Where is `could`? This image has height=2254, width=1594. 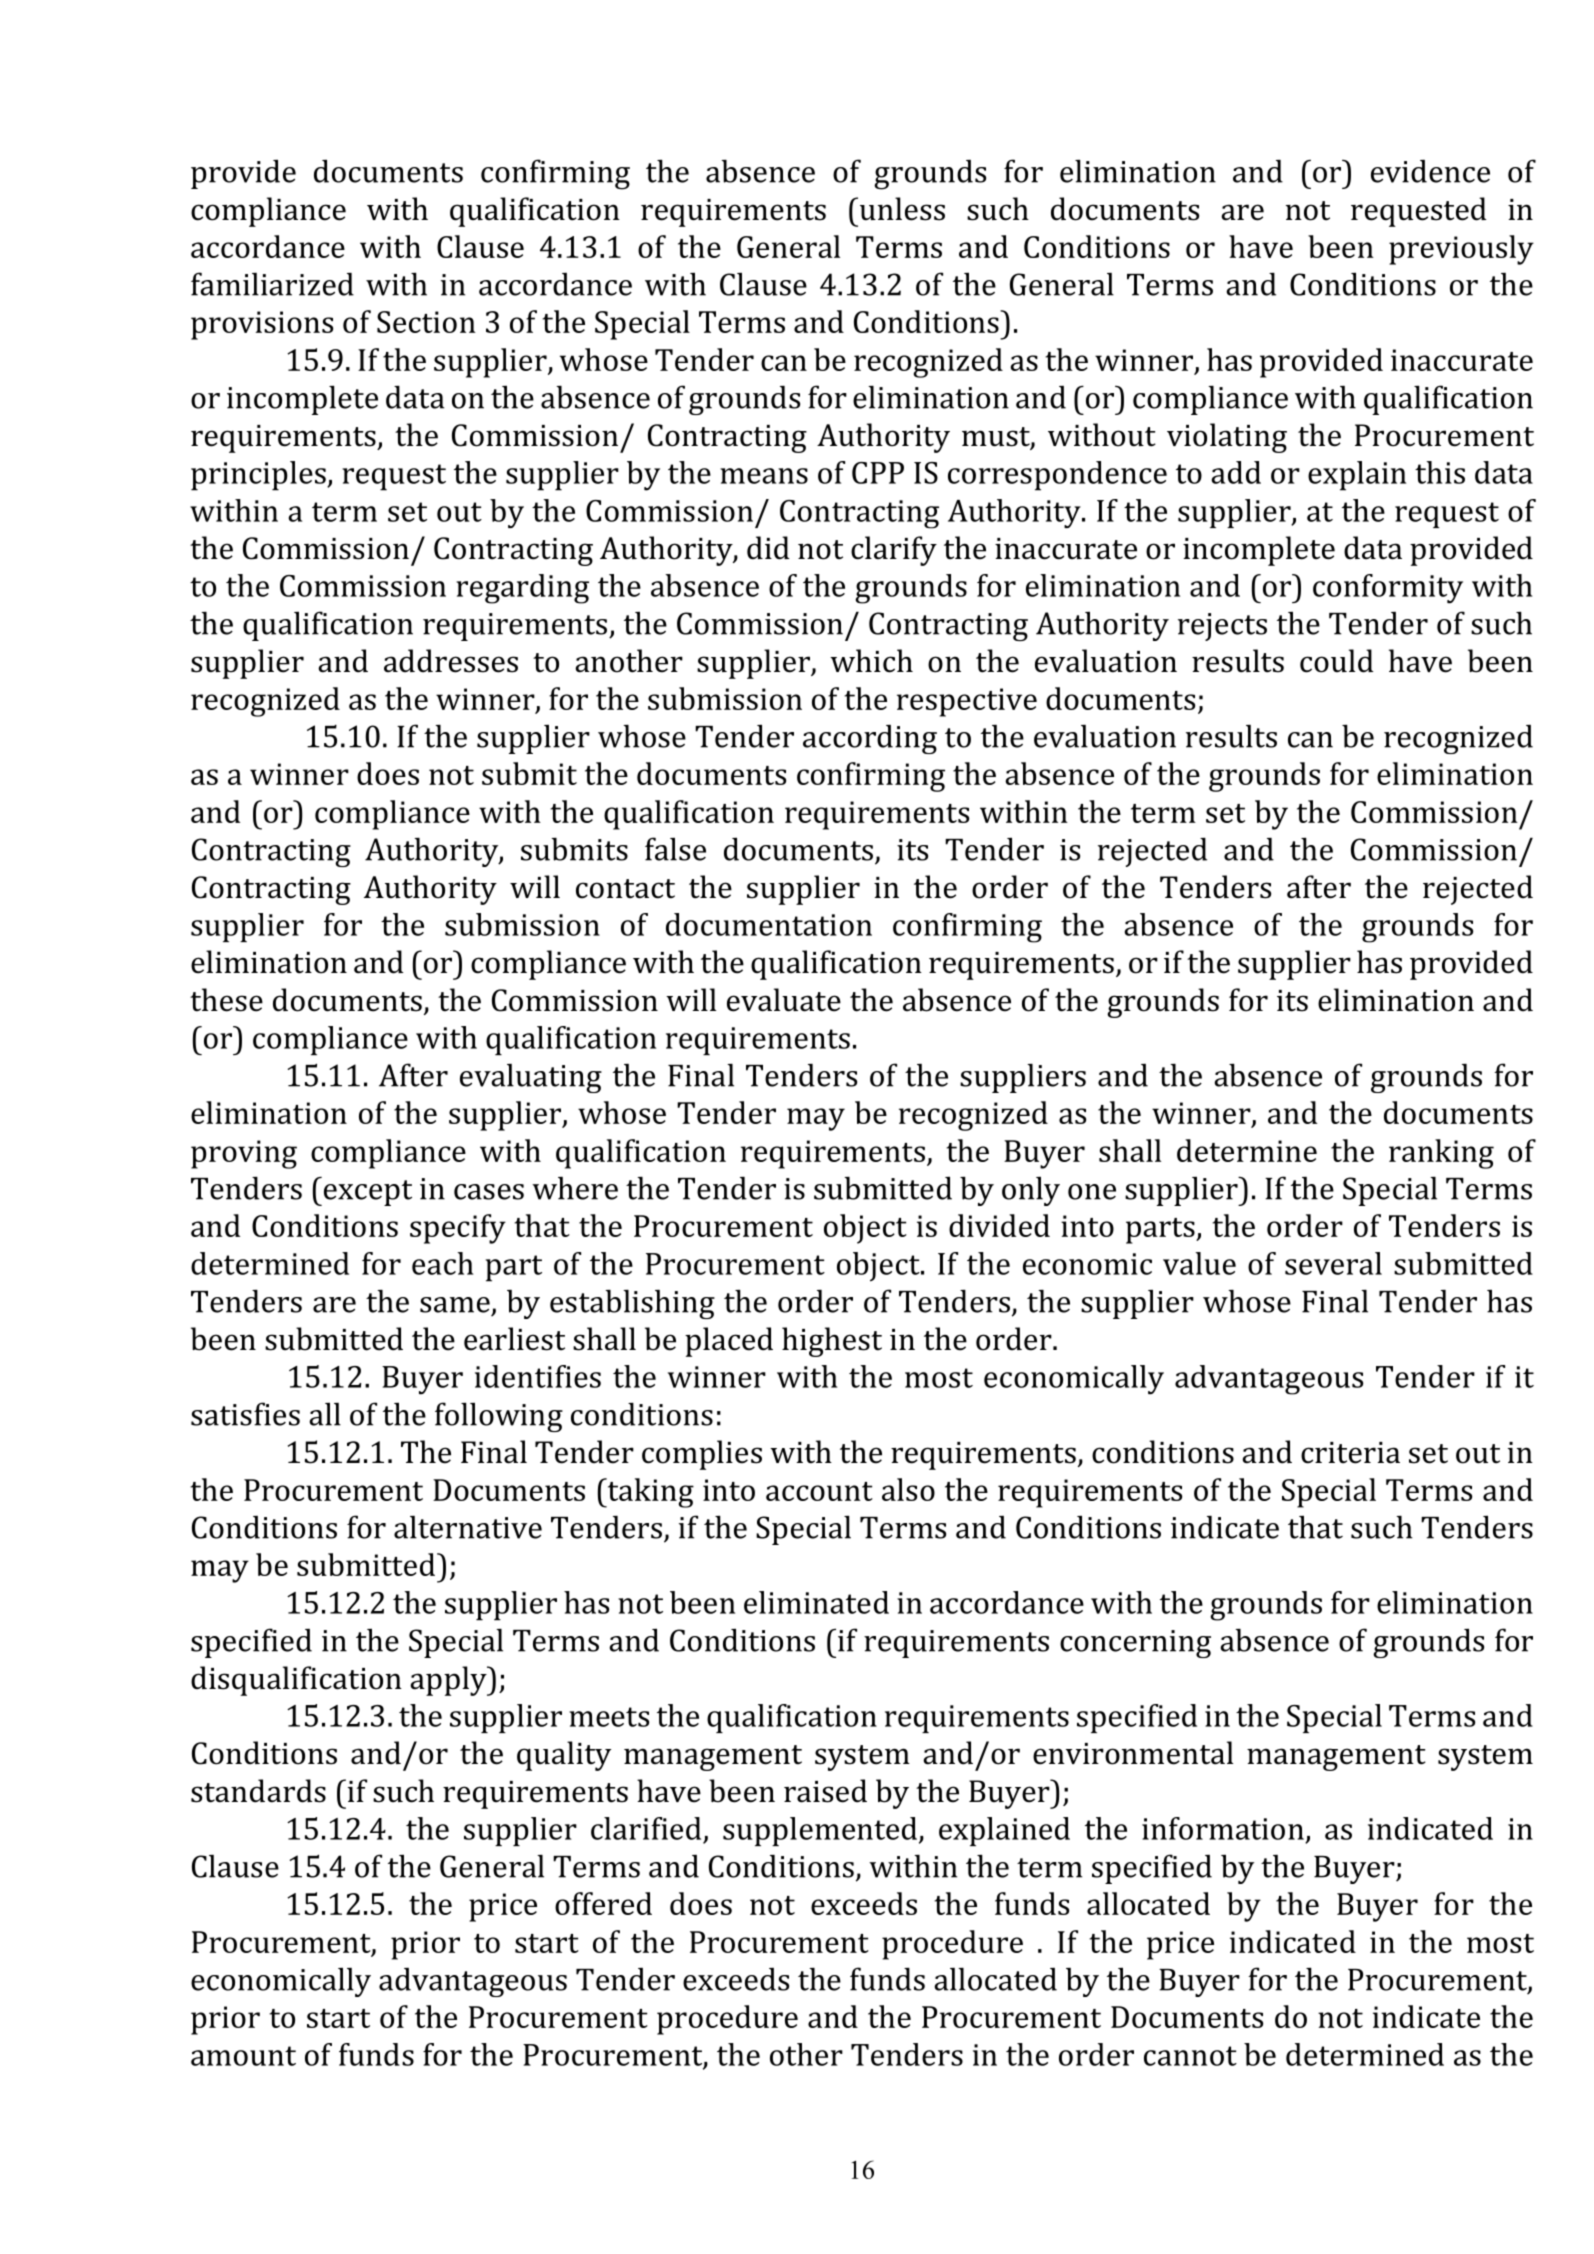 could is located at coordinates (1337, 661).
